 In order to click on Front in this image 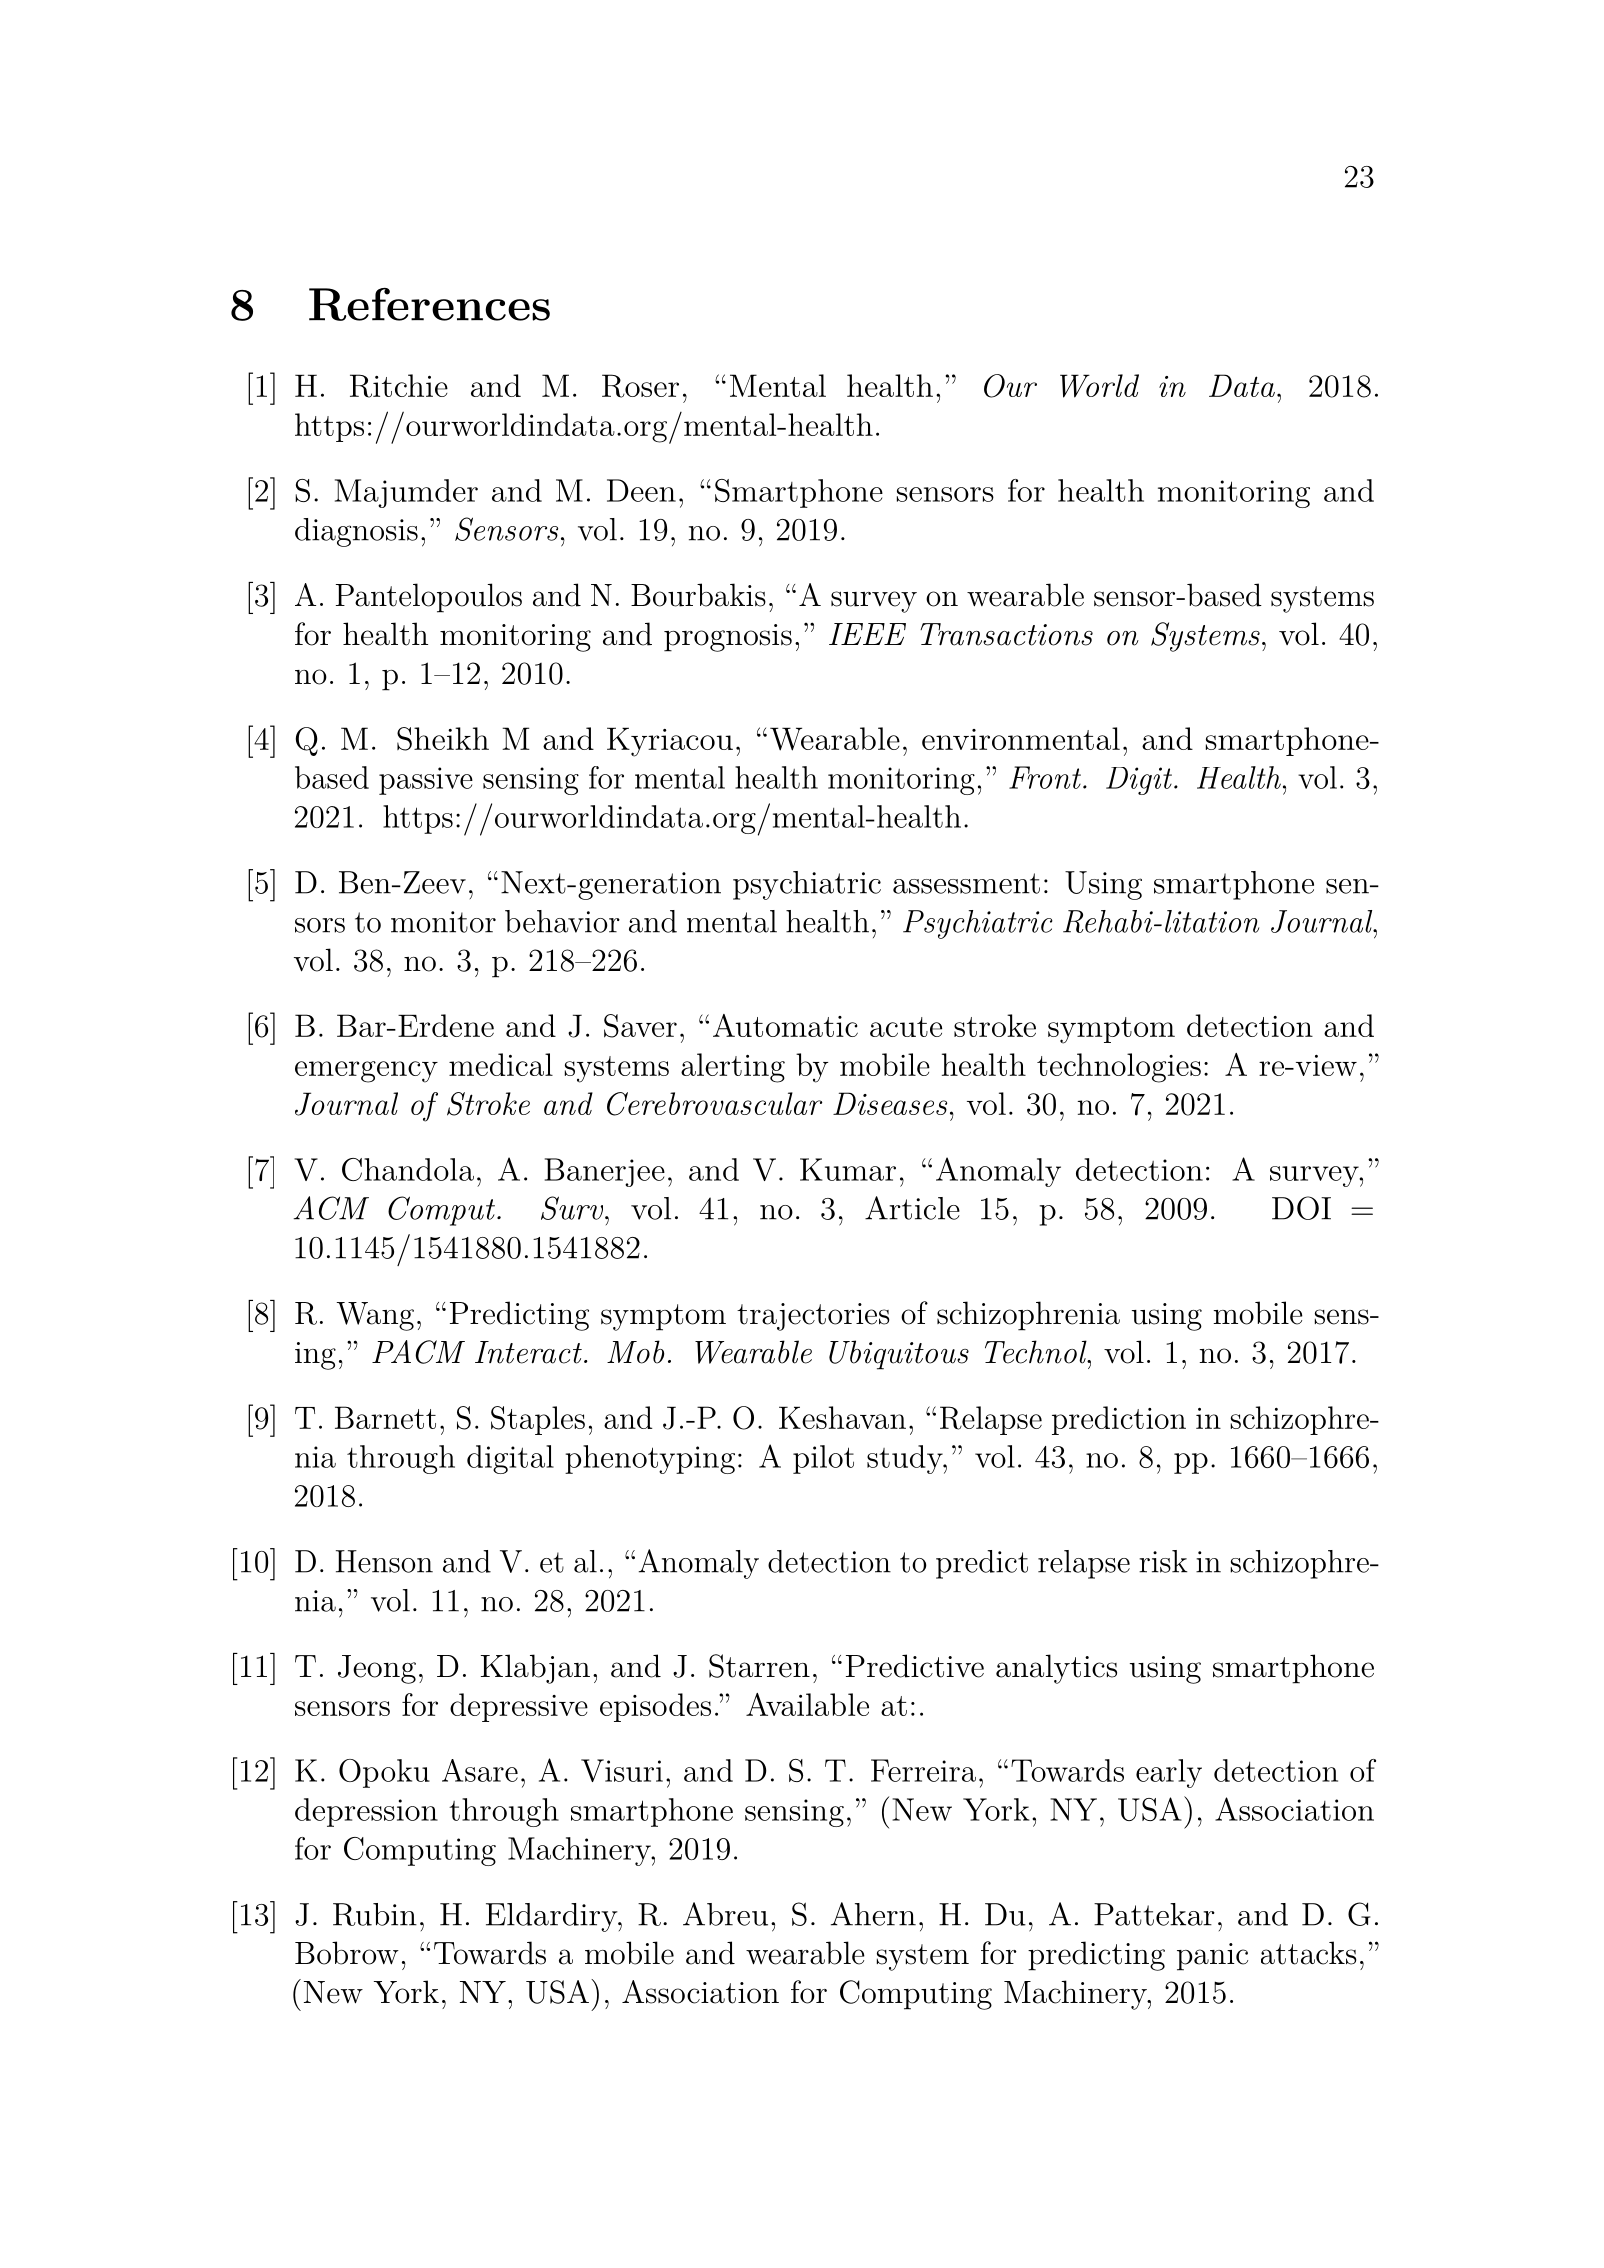, I will do `click(1046, 777)`.
